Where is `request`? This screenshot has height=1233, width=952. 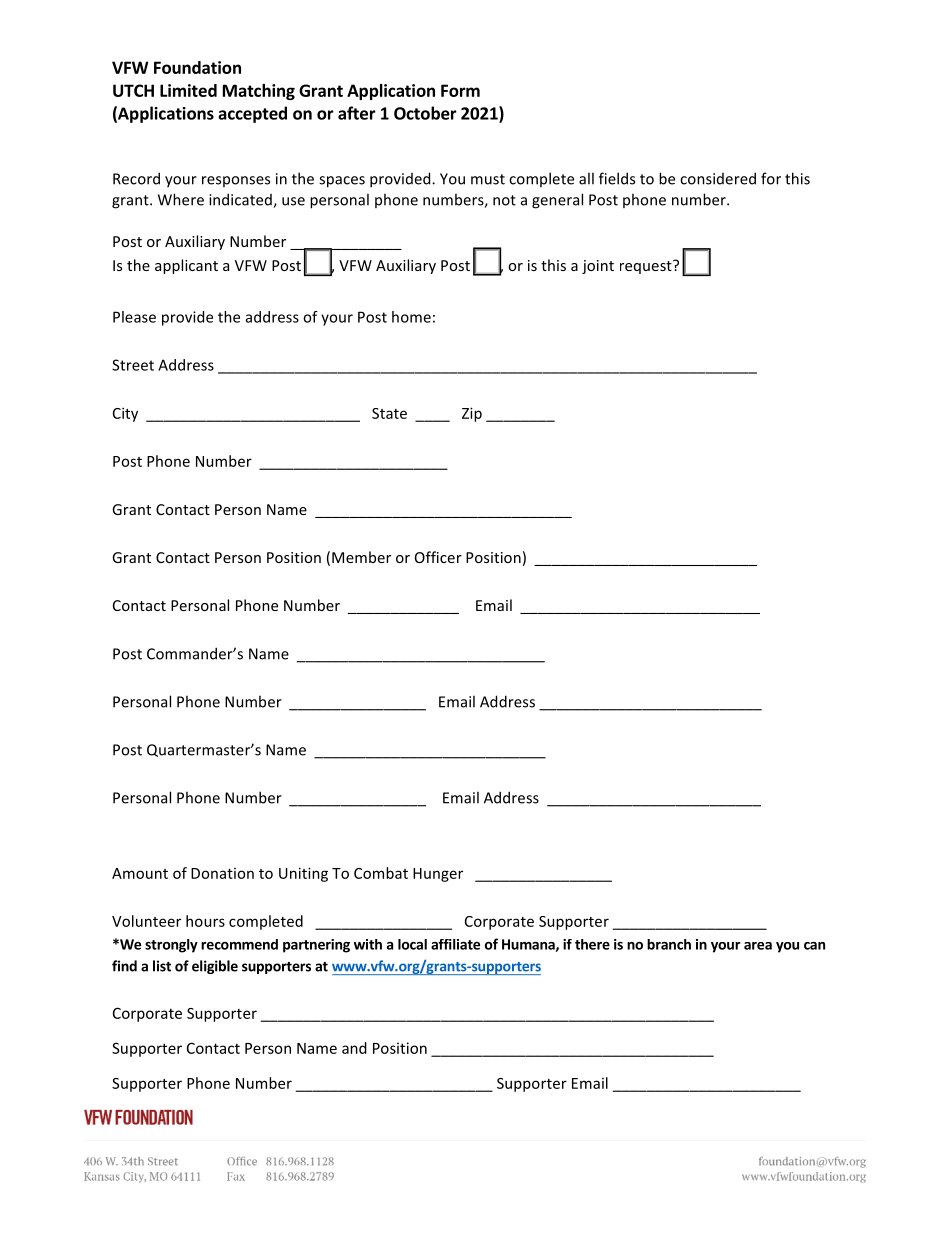 request is located at coordinates (647, 267).
